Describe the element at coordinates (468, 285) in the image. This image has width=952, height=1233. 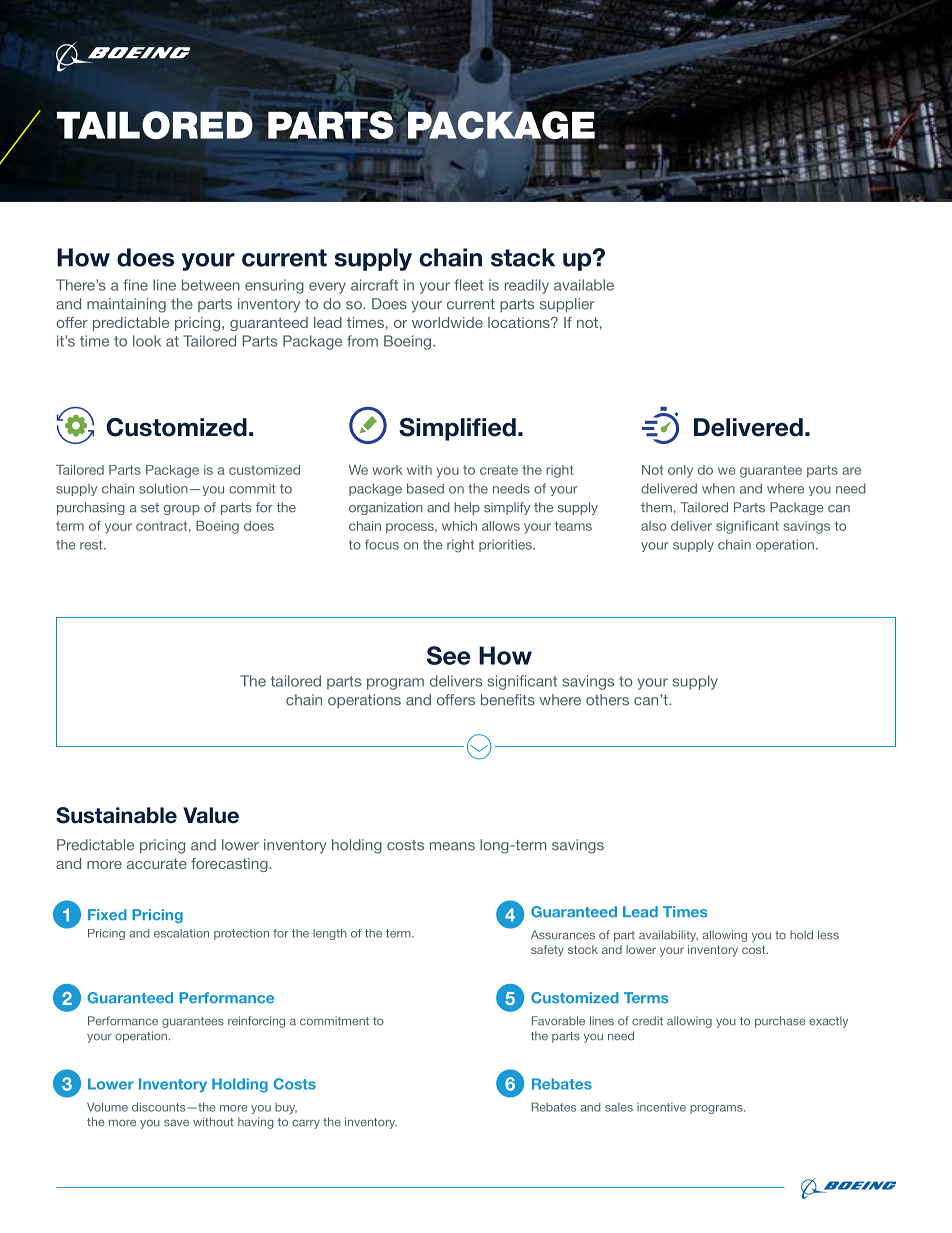
I see `fleet` at that location.
